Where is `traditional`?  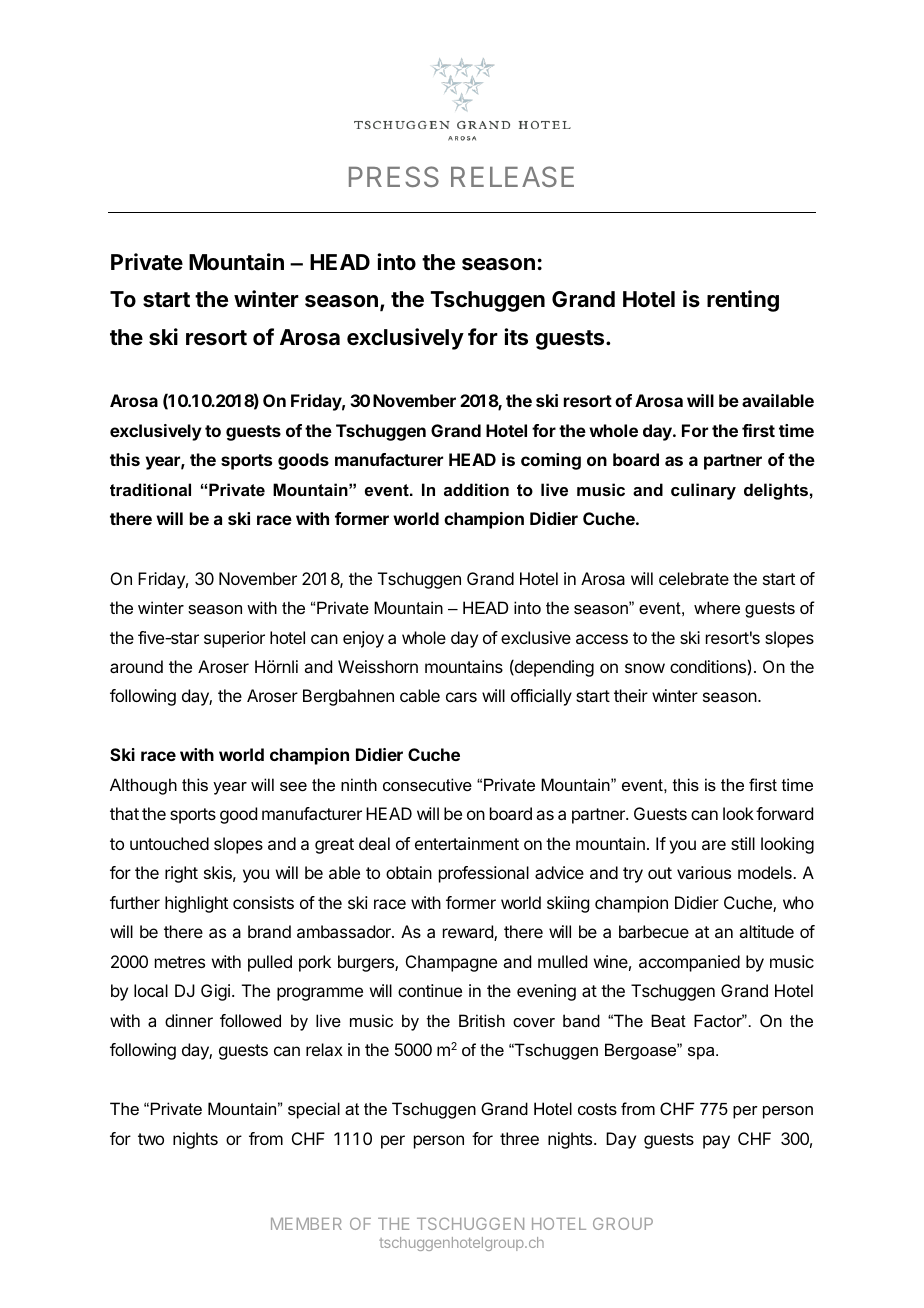
traditional is located at coordinates (150, 489).
